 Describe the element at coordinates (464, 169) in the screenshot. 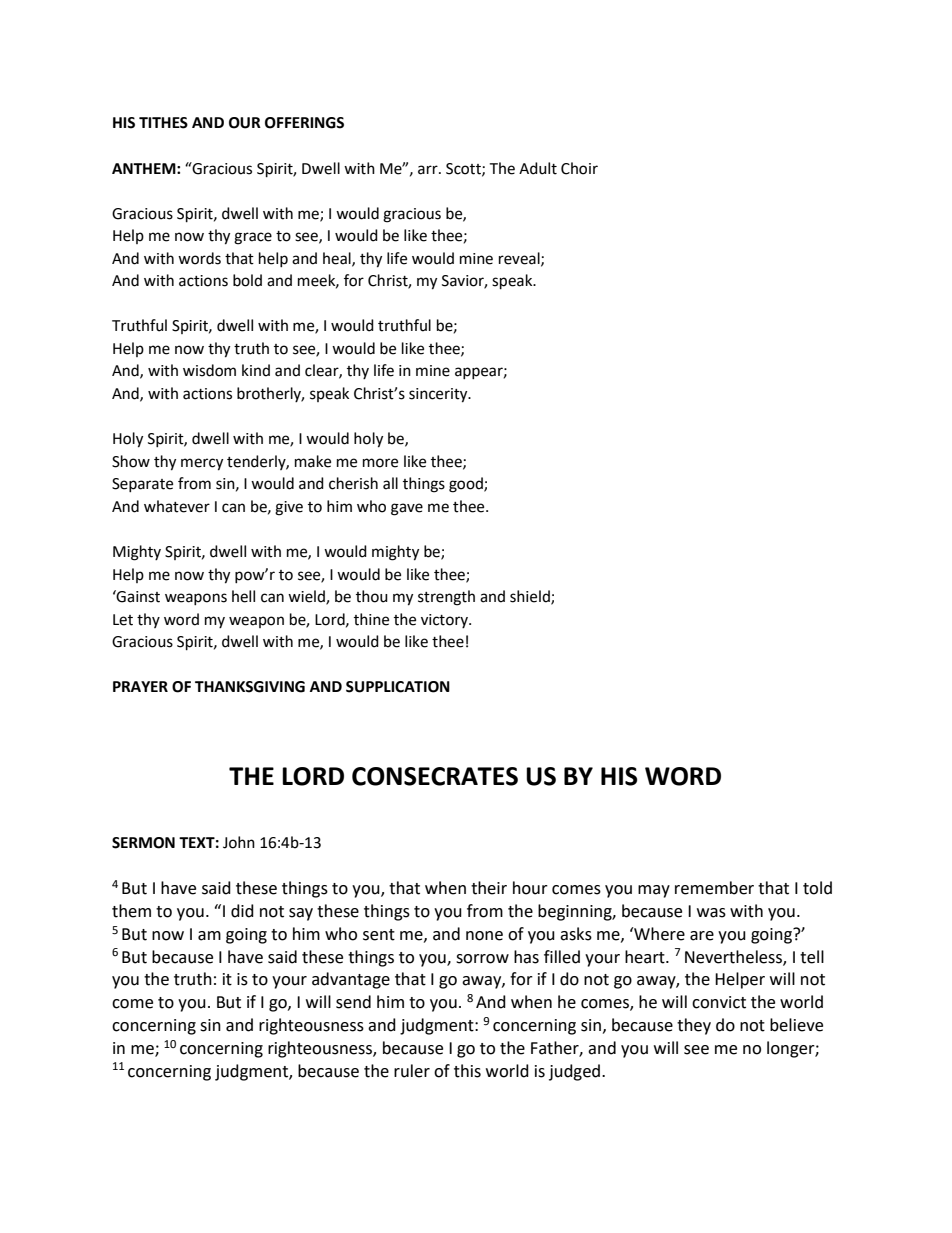

I see `Scott` at that location.
